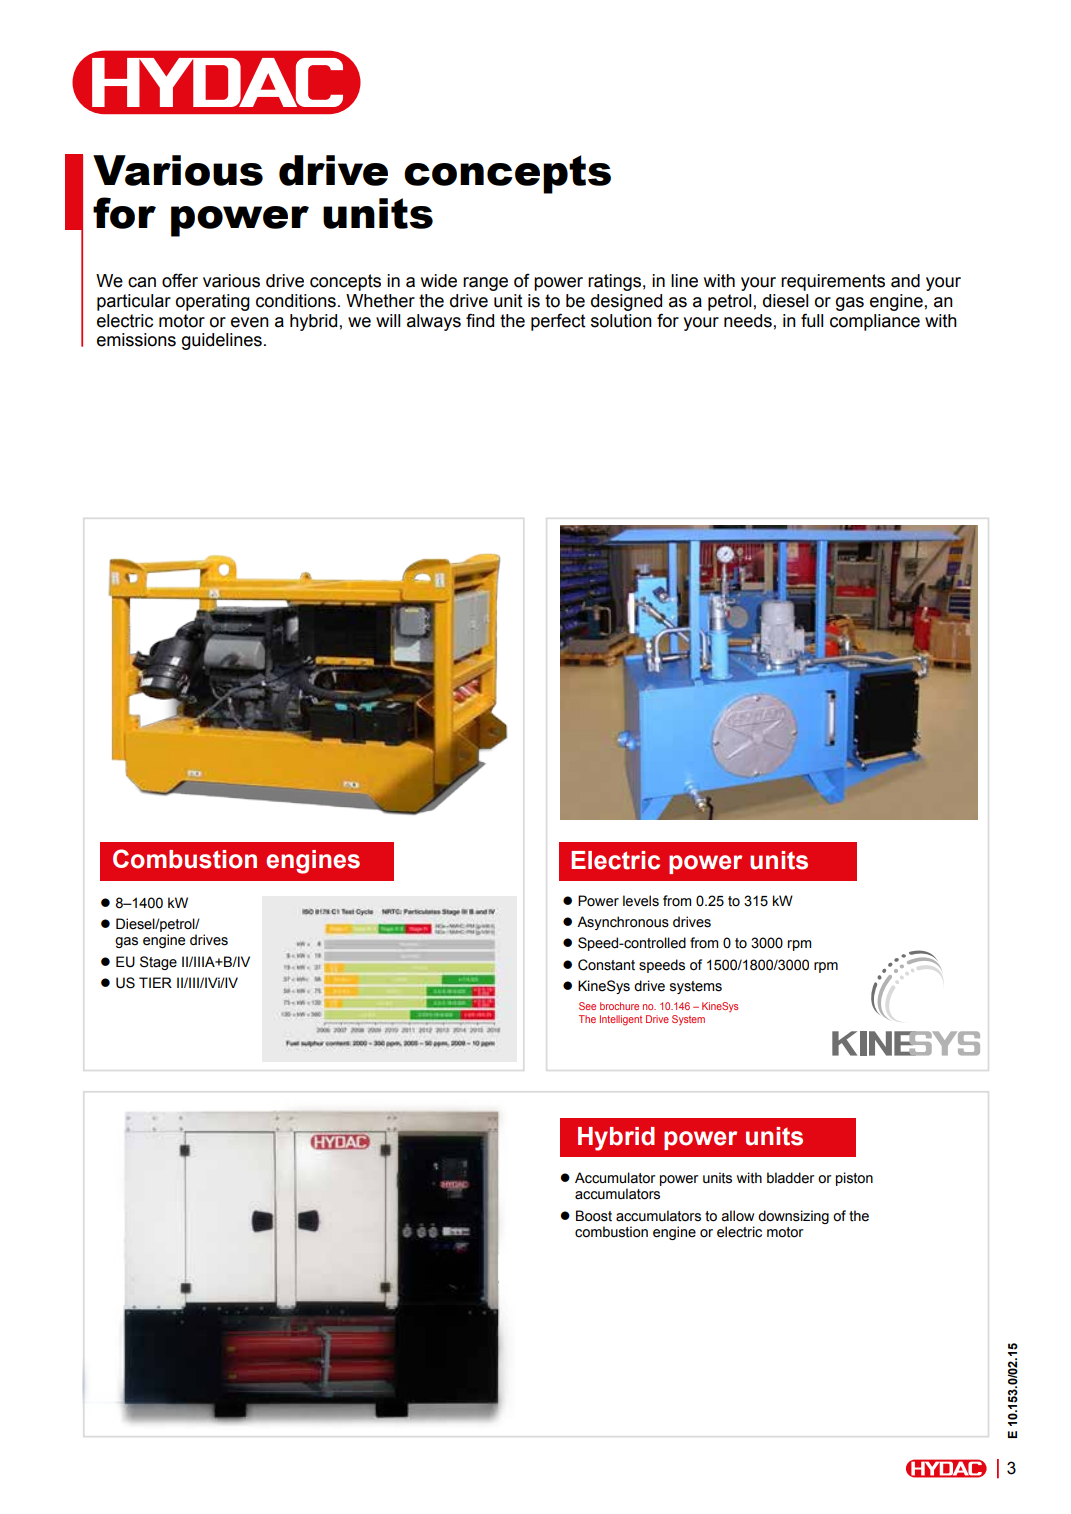 This screenshot has height=1514, width=1071. I want to click on Stage, so click(158, 963).
